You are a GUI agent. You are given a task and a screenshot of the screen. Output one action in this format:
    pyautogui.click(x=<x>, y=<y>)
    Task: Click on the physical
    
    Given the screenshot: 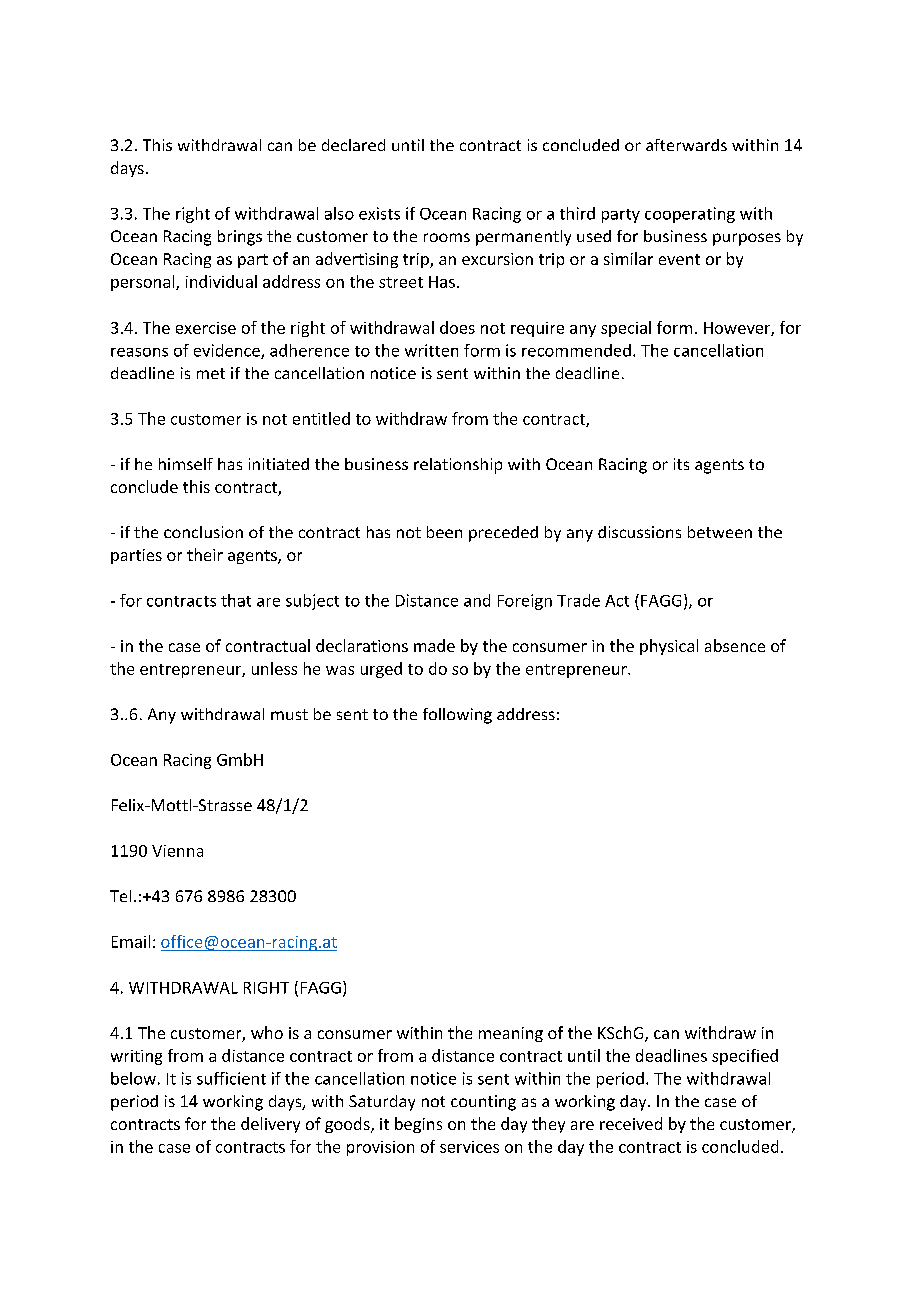 What is the action you would take?
    pyautogui.click(x=669, y=647)
